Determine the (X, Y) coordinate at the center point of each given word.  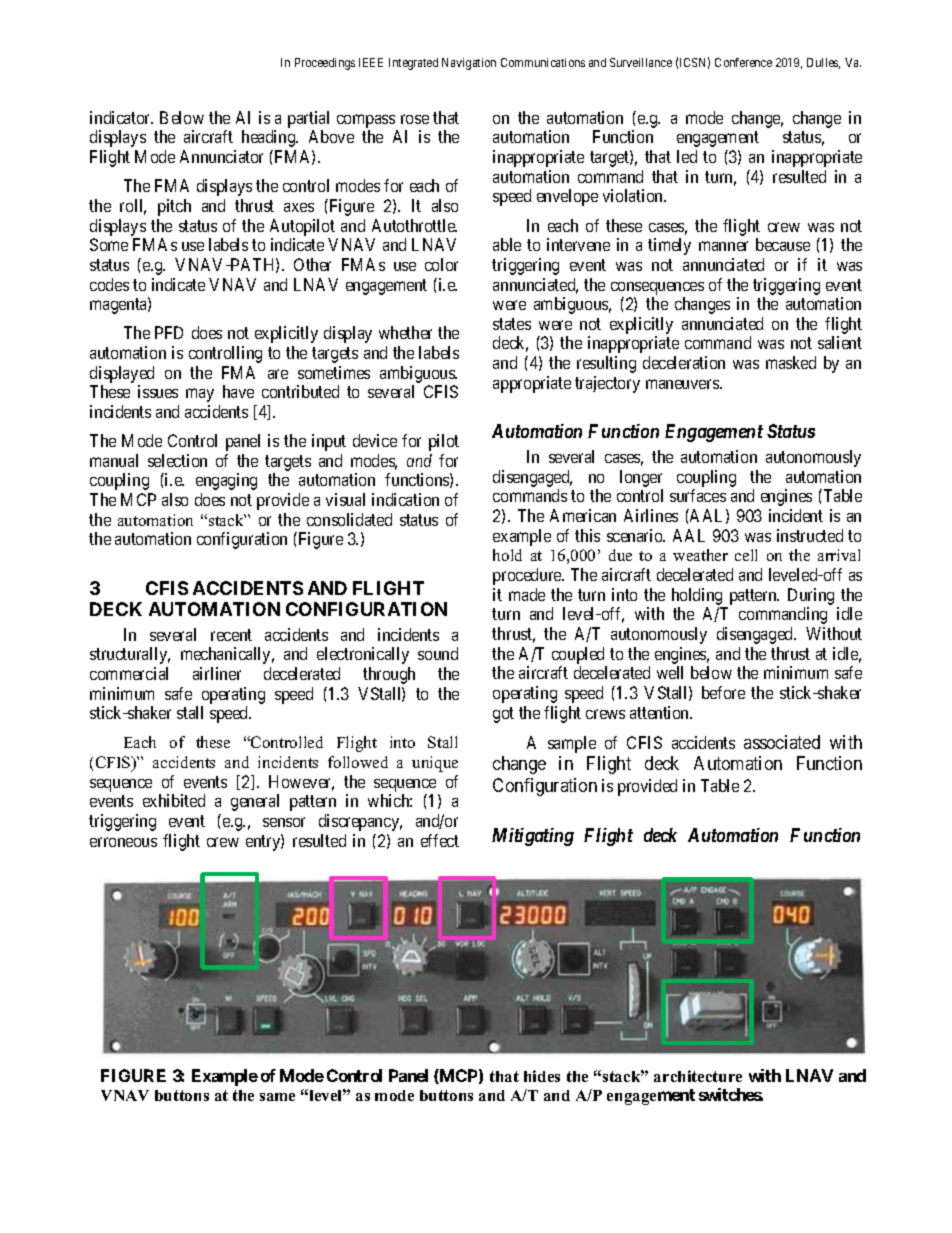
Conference (743, 62)
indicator (121, 117)
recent (231, 635)
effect (440, 840)
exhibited (174, 800)
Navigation (469, 64)
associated (782, 742)
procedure (528, 576)
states (512, 324)
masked (791, 362)
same (277, 1097)
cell (746, 555)
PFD (169, 332)
